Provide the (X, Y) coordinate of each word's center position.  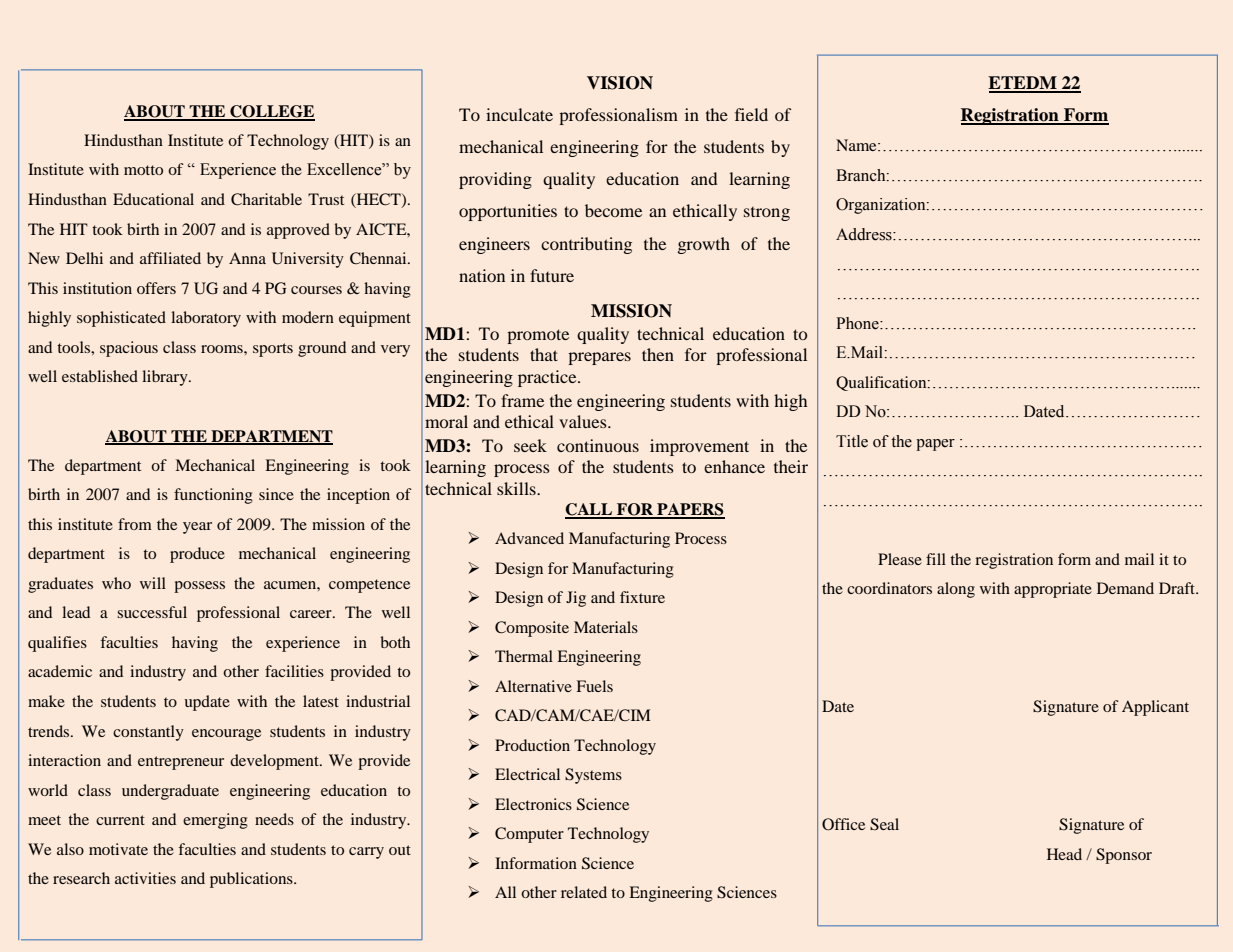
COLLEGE (271, 112)
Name (857, 145)
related (584, 892)
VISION (620, 83)
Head (1064, 854)
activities (145, 878)
